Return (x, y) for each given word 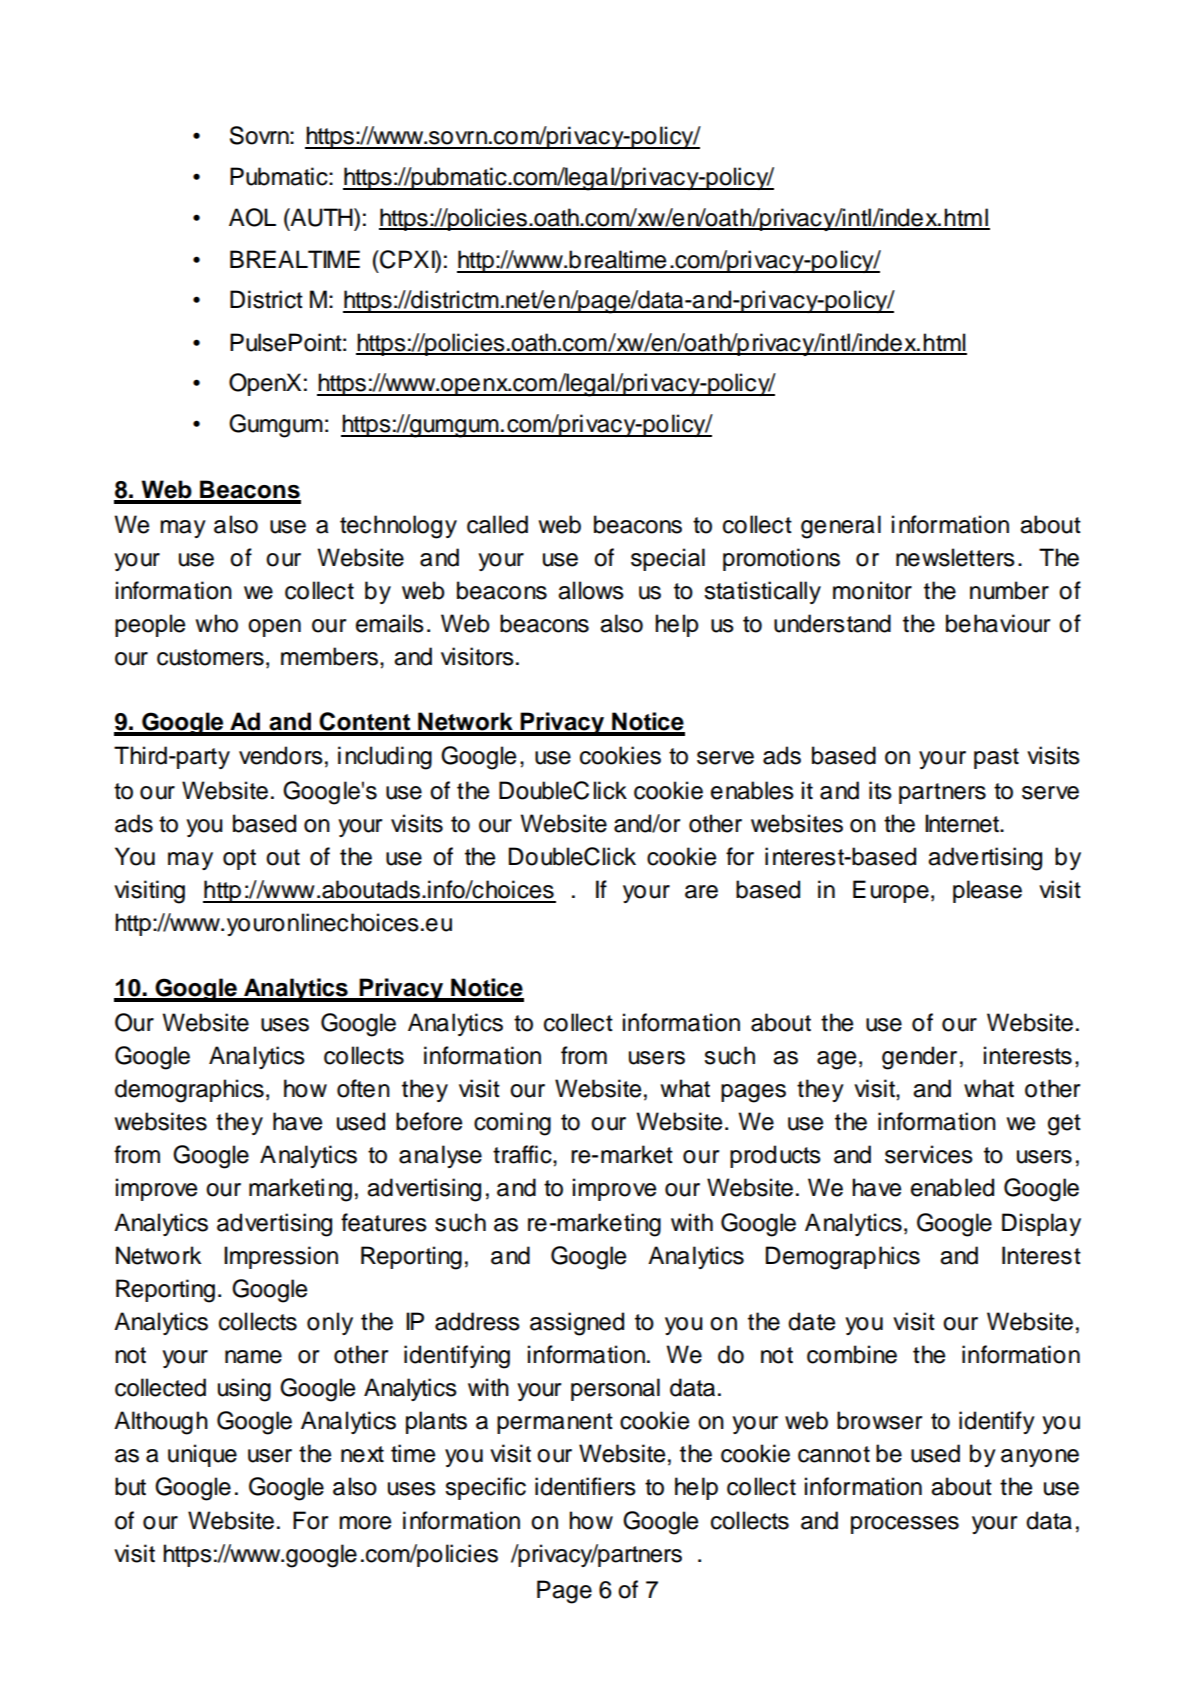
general (841, 527)
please (987, 891)
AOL (252, 217)
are (701, 892)
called (497, 524)
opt (239, 859)
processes (905, 1525)
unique (202, 1455)
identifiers (585, 1486)
